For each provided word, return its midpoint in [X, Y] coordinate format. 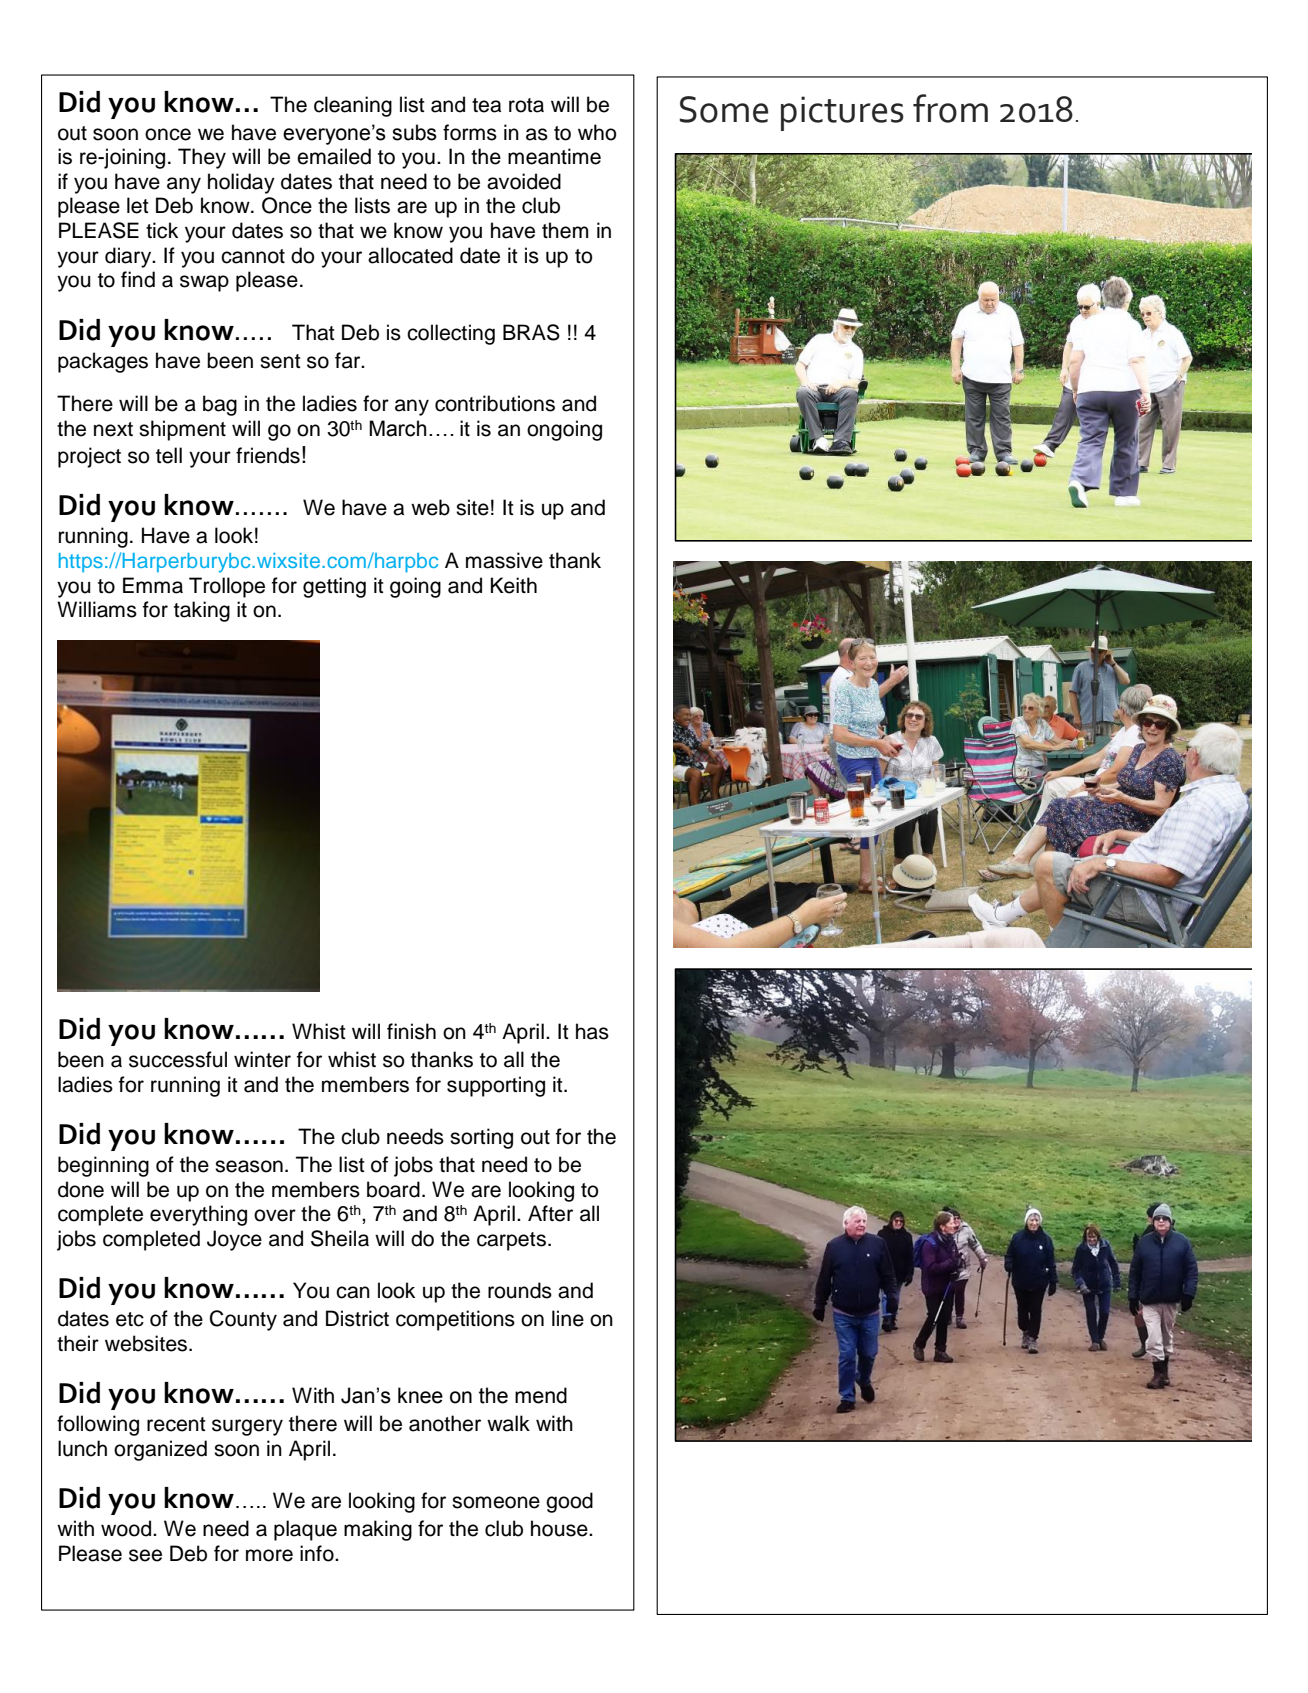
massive [504, 560]
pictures [842, 113]
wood [127, 1528]
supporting [496, 1086]
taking [202, 611]
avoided [524, 181]
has [592, 1031]
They [202, 158]
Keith [514, 585]
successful [178, 1059]
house [560, 1528]
